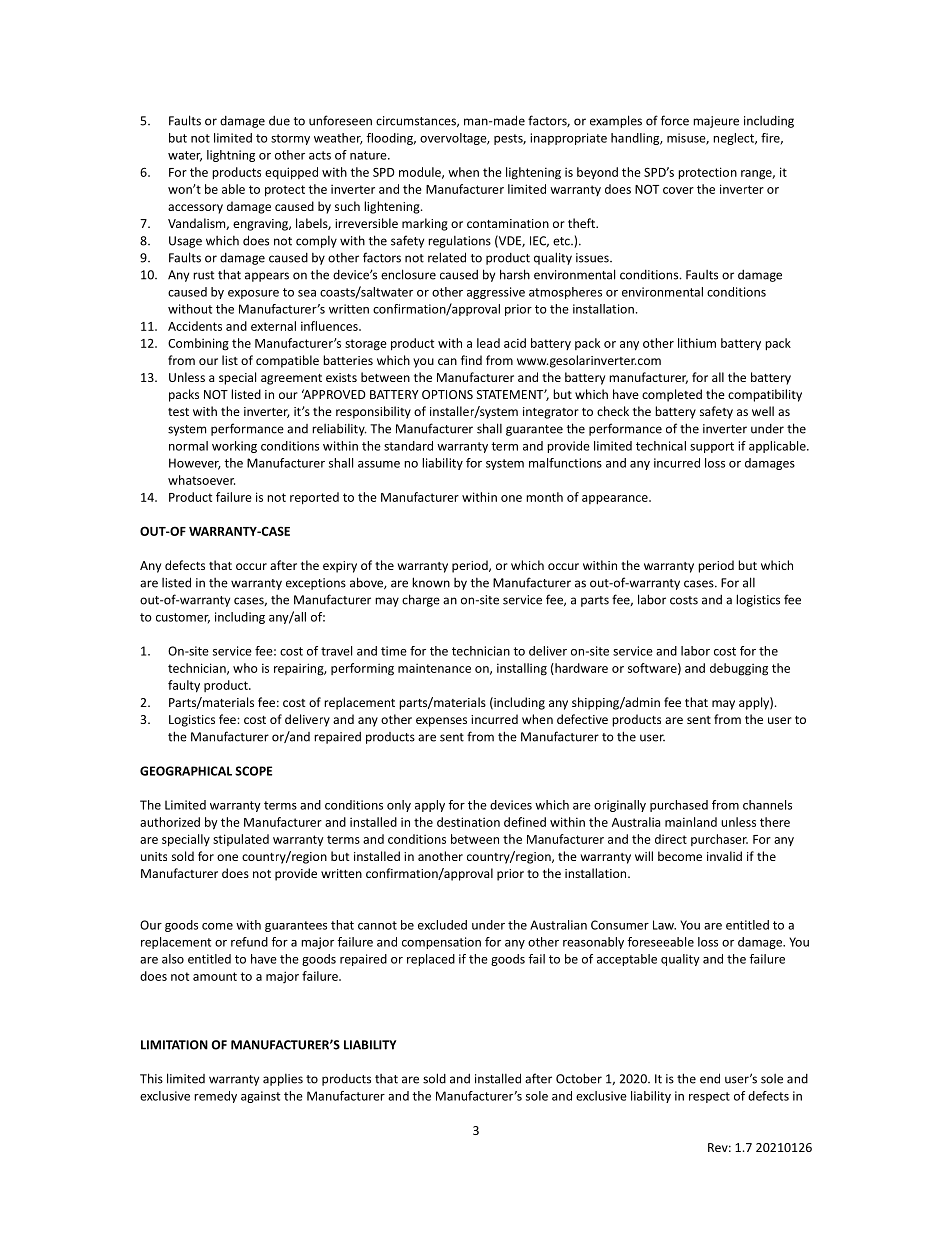 This image has height=1233, width=952. Describe the element at coordinates (183, 618) in the image. I see `customer` at that location.
